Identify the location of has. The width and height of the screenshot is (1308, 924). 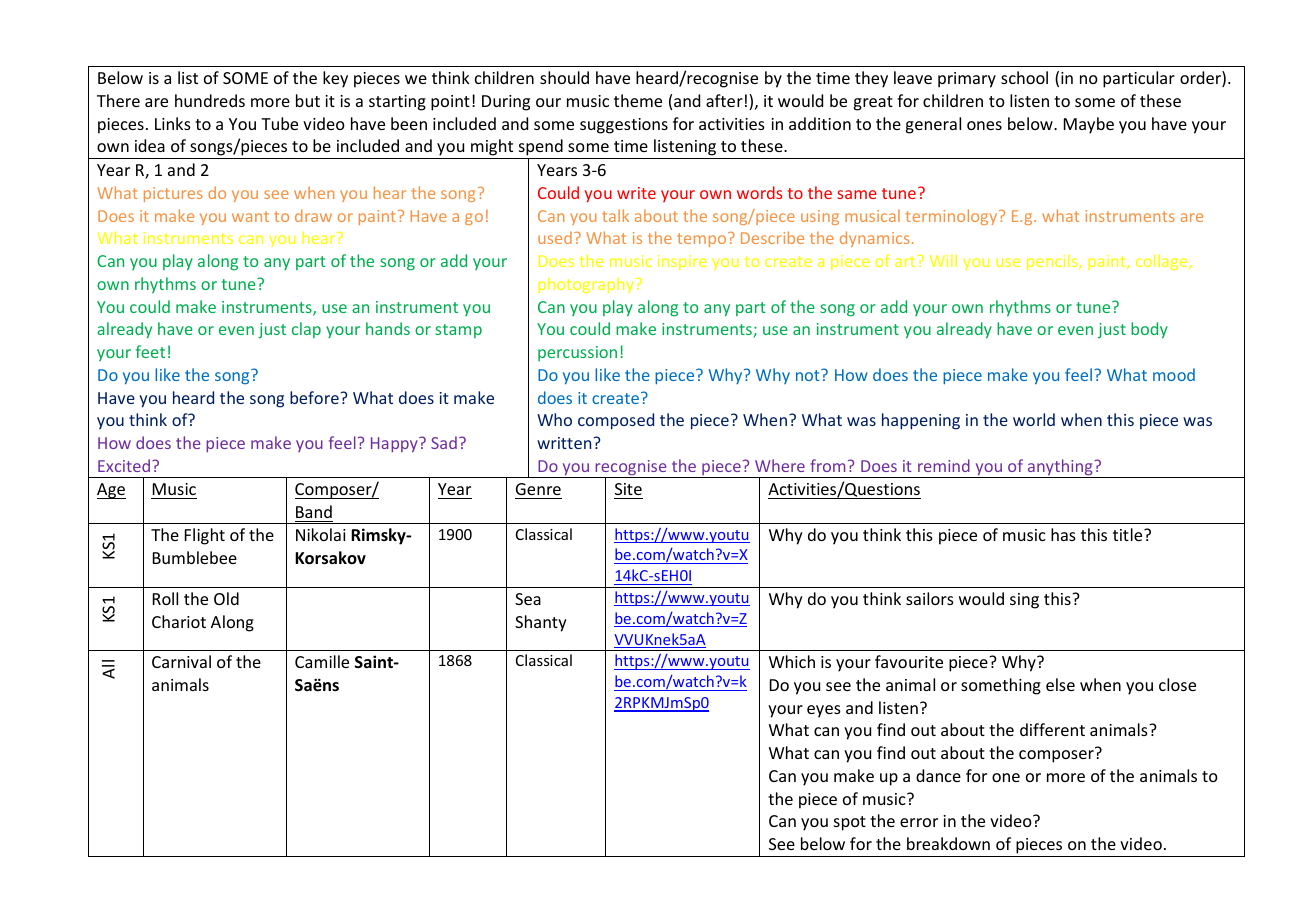
(1063, 534).
